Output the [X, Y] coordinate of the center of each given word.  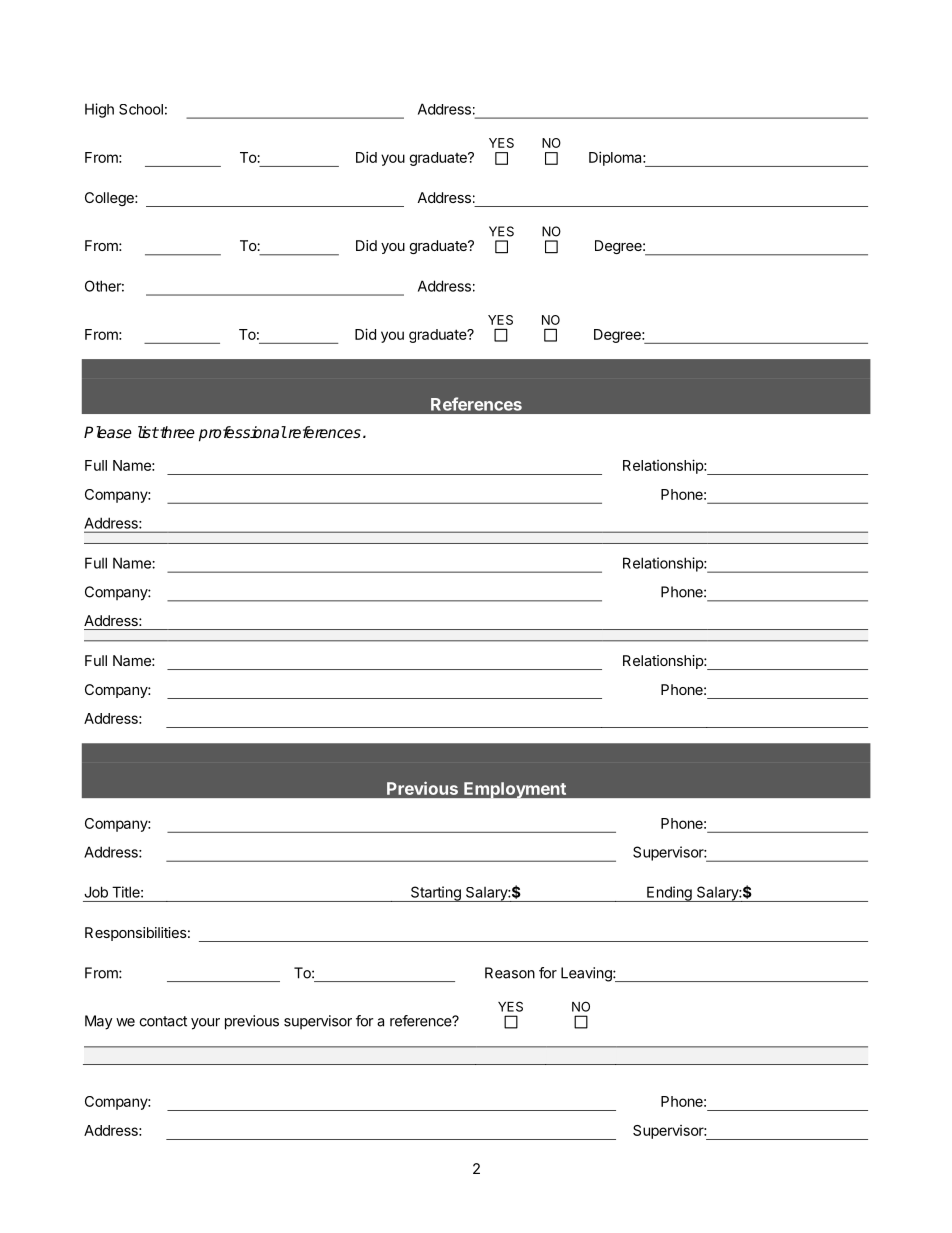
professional [243, 434]
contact [163, 1021]
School [141, 109]
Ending [669, 894]
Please [108, 432]
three [176, 432]
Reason [510, 973]
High [99, 110]
